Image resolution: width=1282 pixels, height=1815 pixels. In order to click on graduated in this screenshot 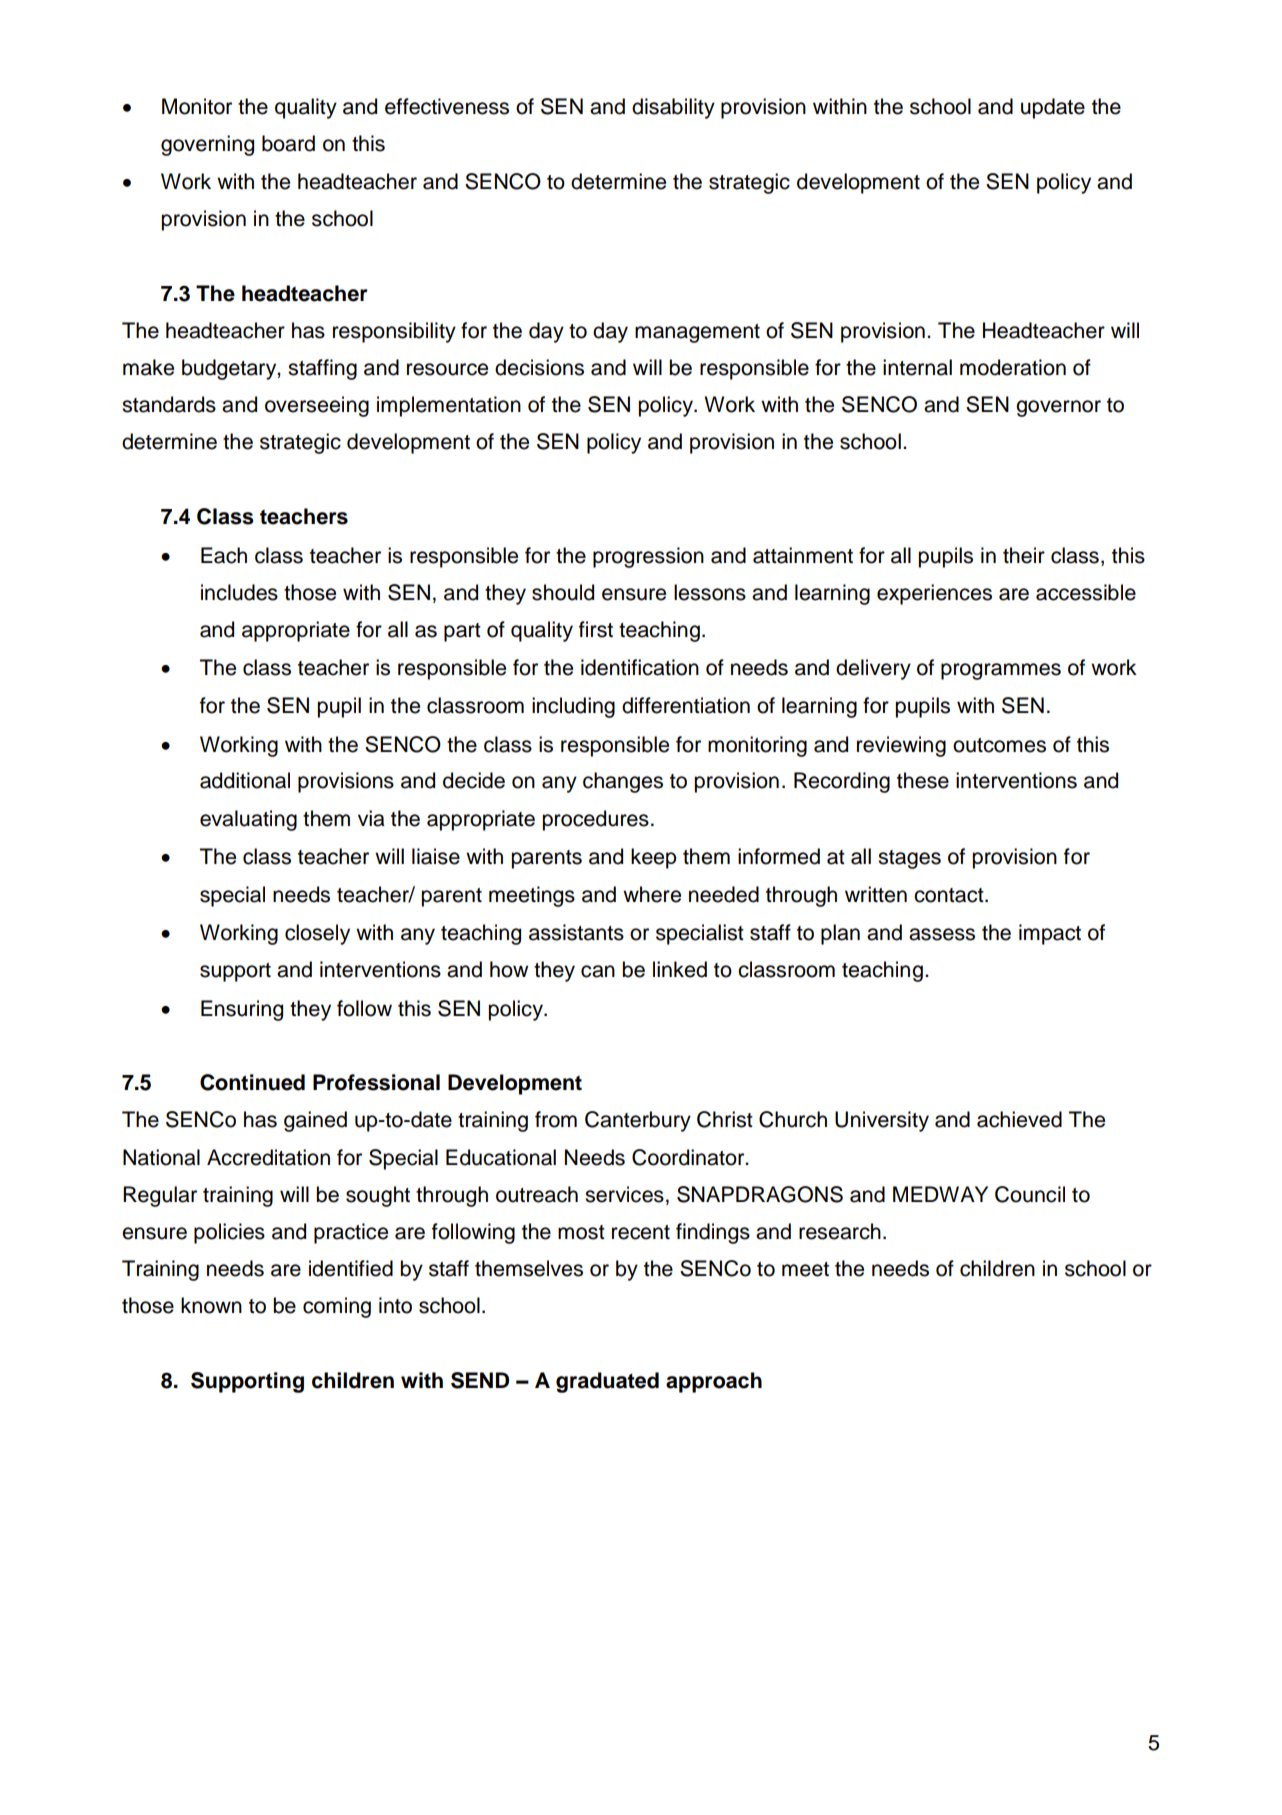, I will do `click(607, 1382)`.
